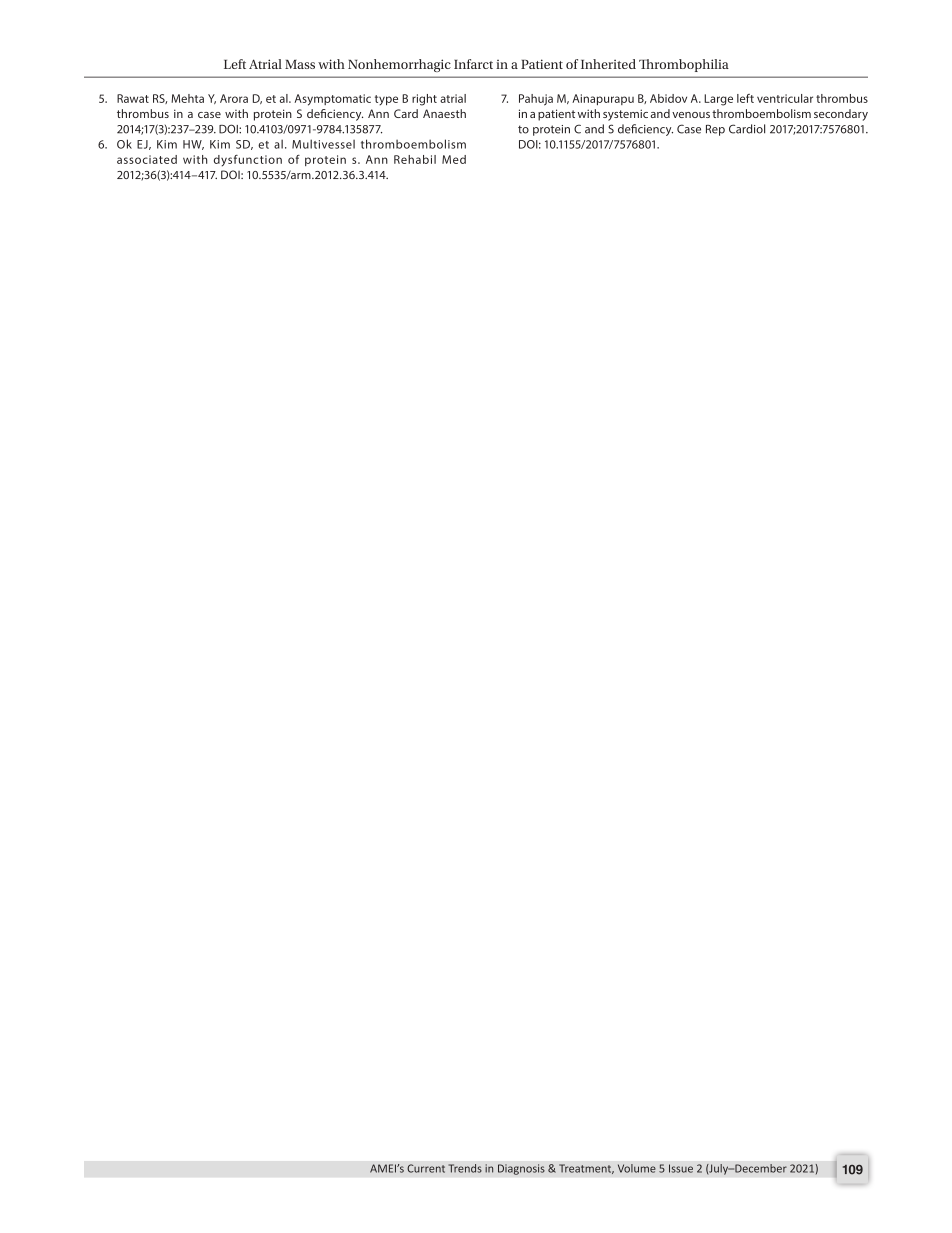  Describe the element at coordinates (785, 98) in the image. I see `ventricular` at that location.
